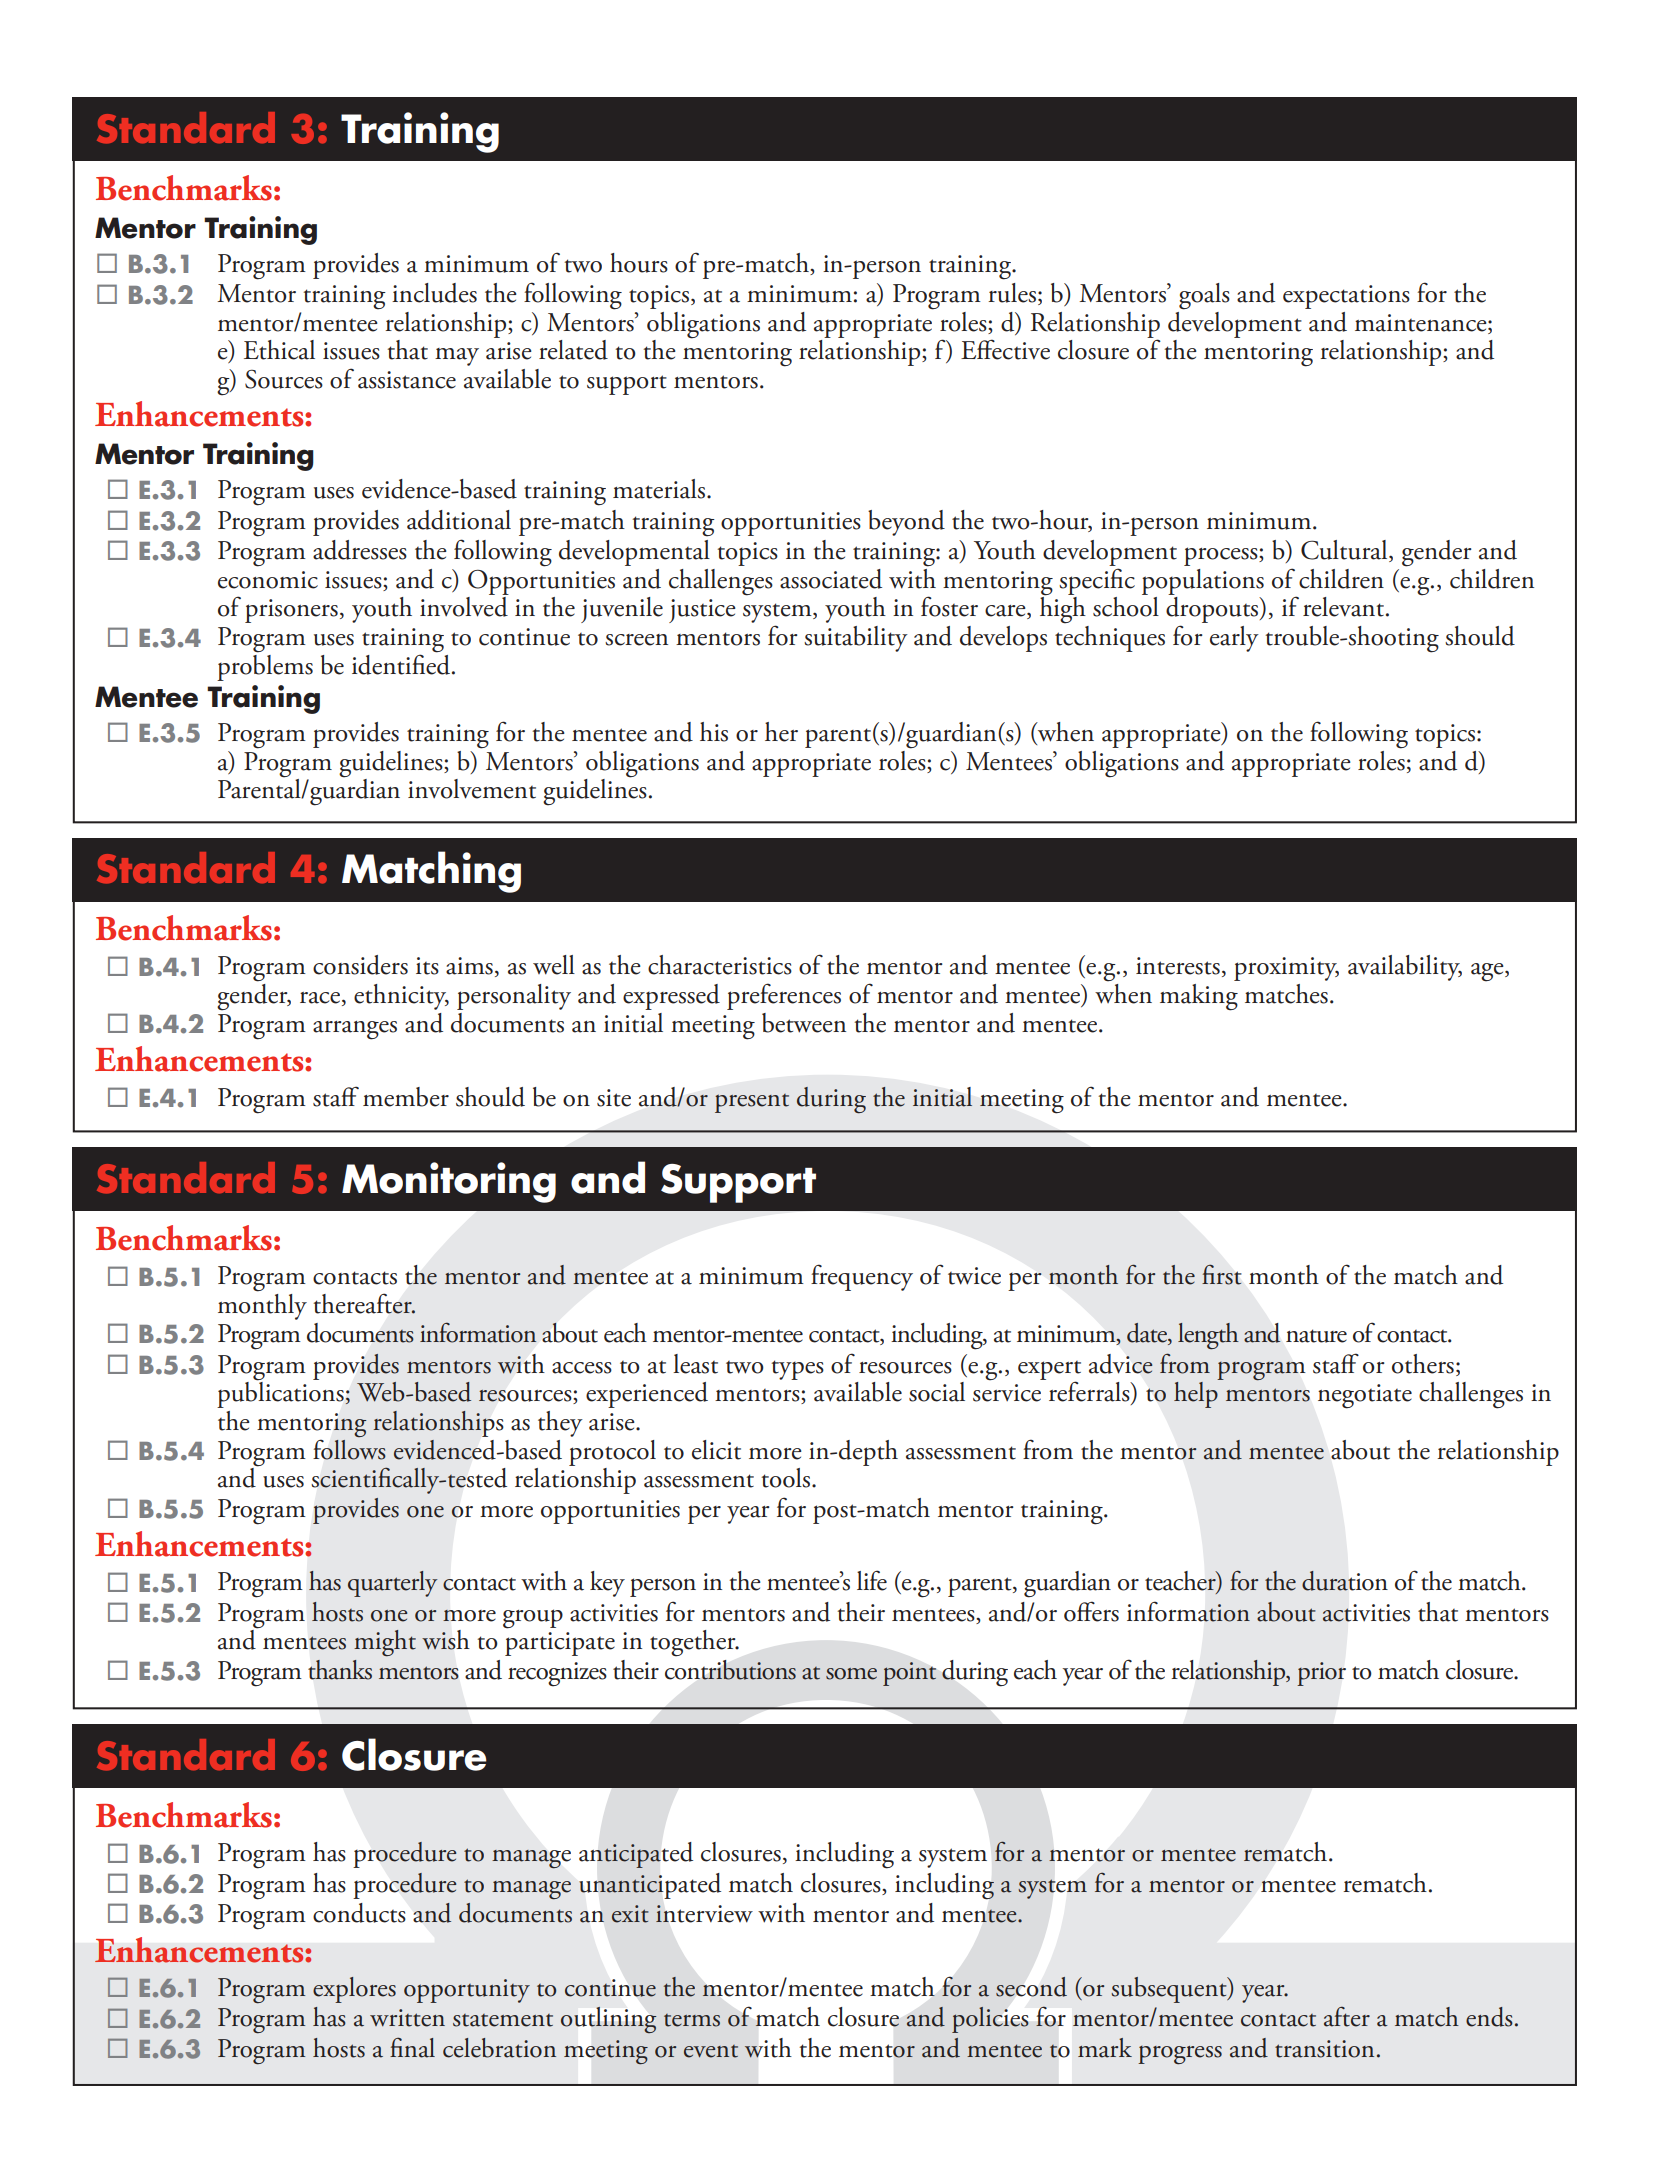 The height and width of the document is (2183, 1674). I want to click on tools, so click(785, 1478).
